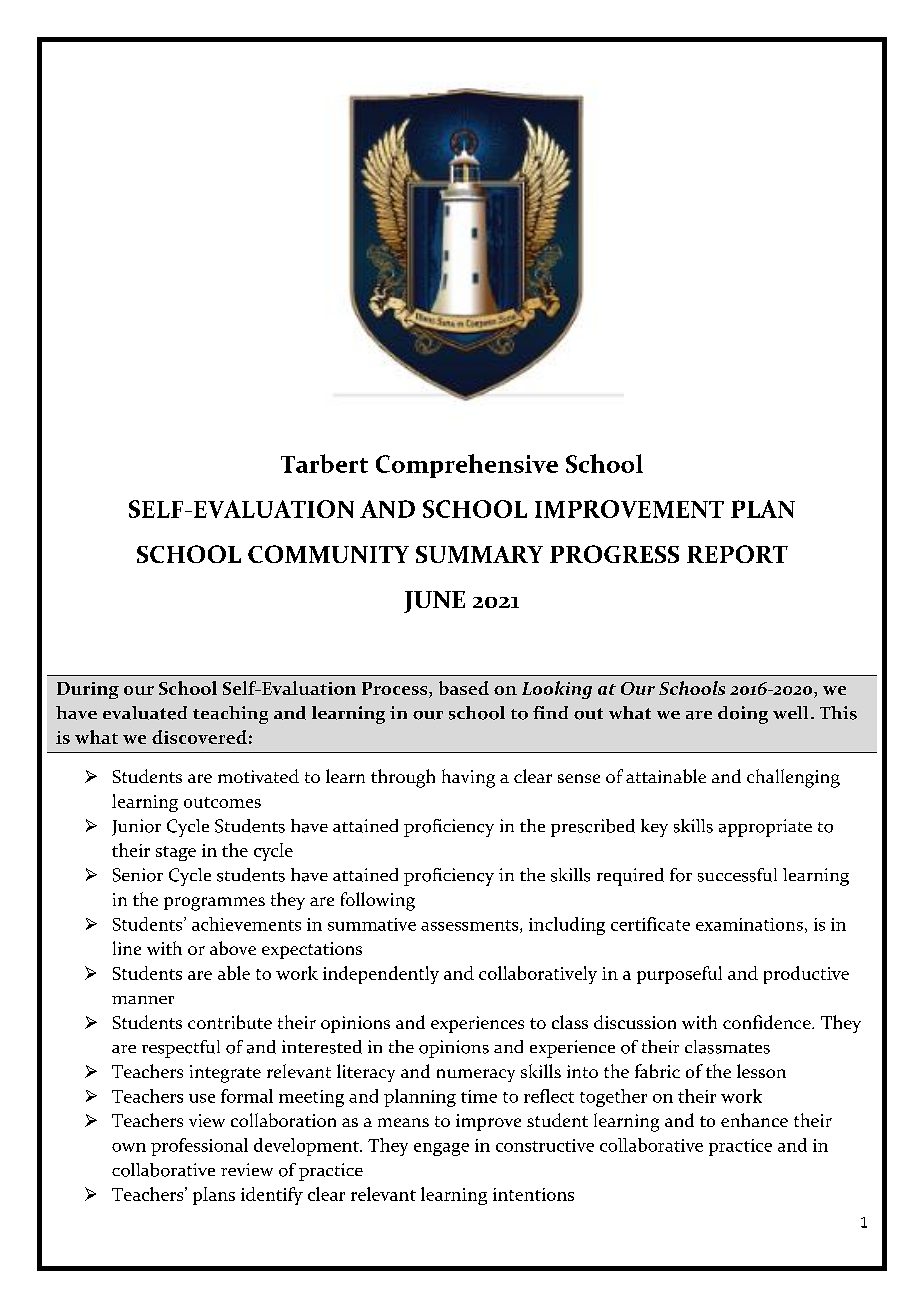 This page has height=1308, width=924. What do you see at coordinates (199, 1147) in the page?
I see `professional` at bounding box center [199, 1147].
